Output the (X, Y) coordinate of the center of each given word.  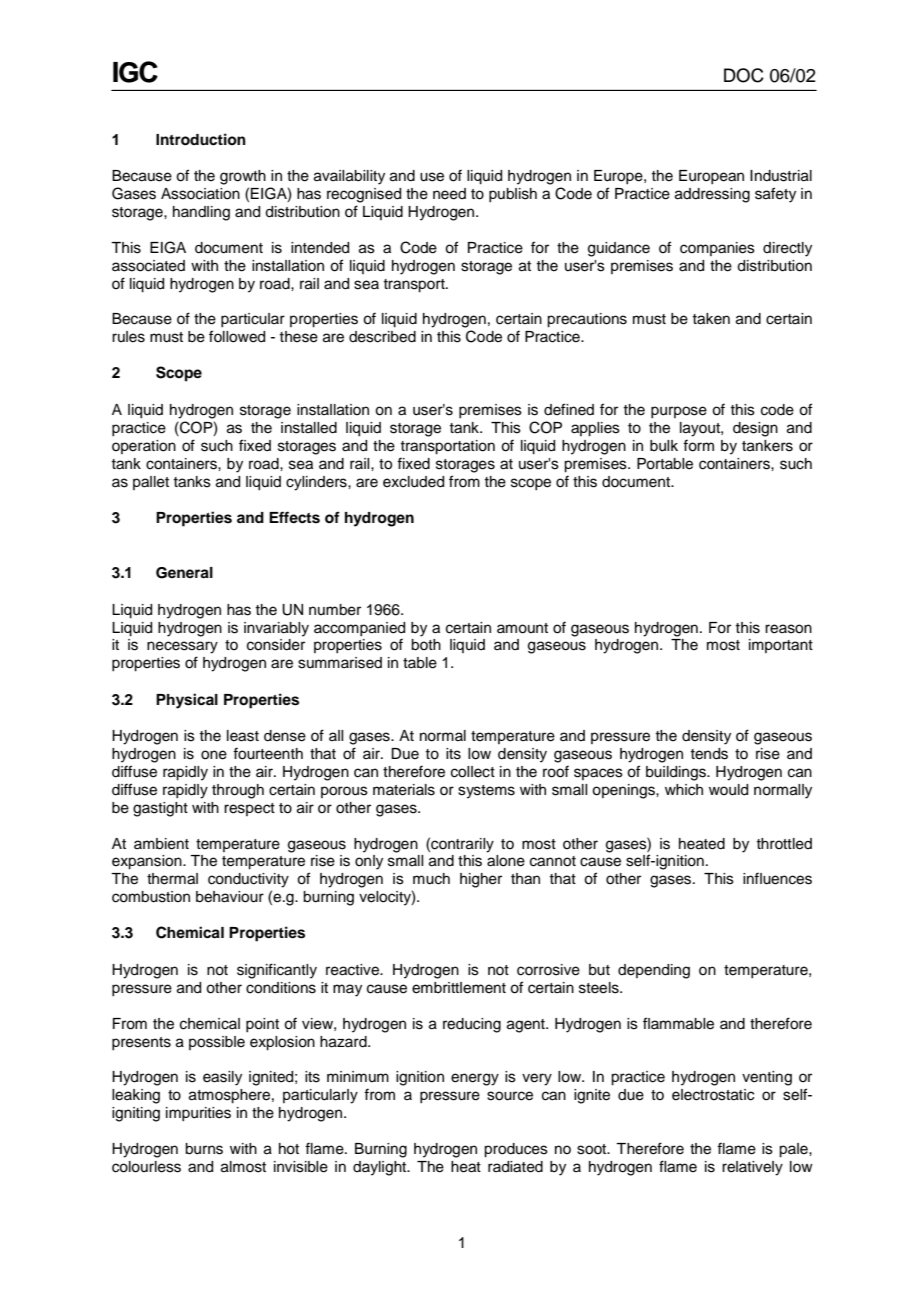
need (449, 194)
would (728, 790)
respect (249, 809)
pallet (151, 483)
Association (200, 194)
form (698, 445)
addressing (712, 195)
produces (516, 1150)
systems (486, 792)
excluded (413, 482)
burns (204, 1149)
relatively (752, 1168)
